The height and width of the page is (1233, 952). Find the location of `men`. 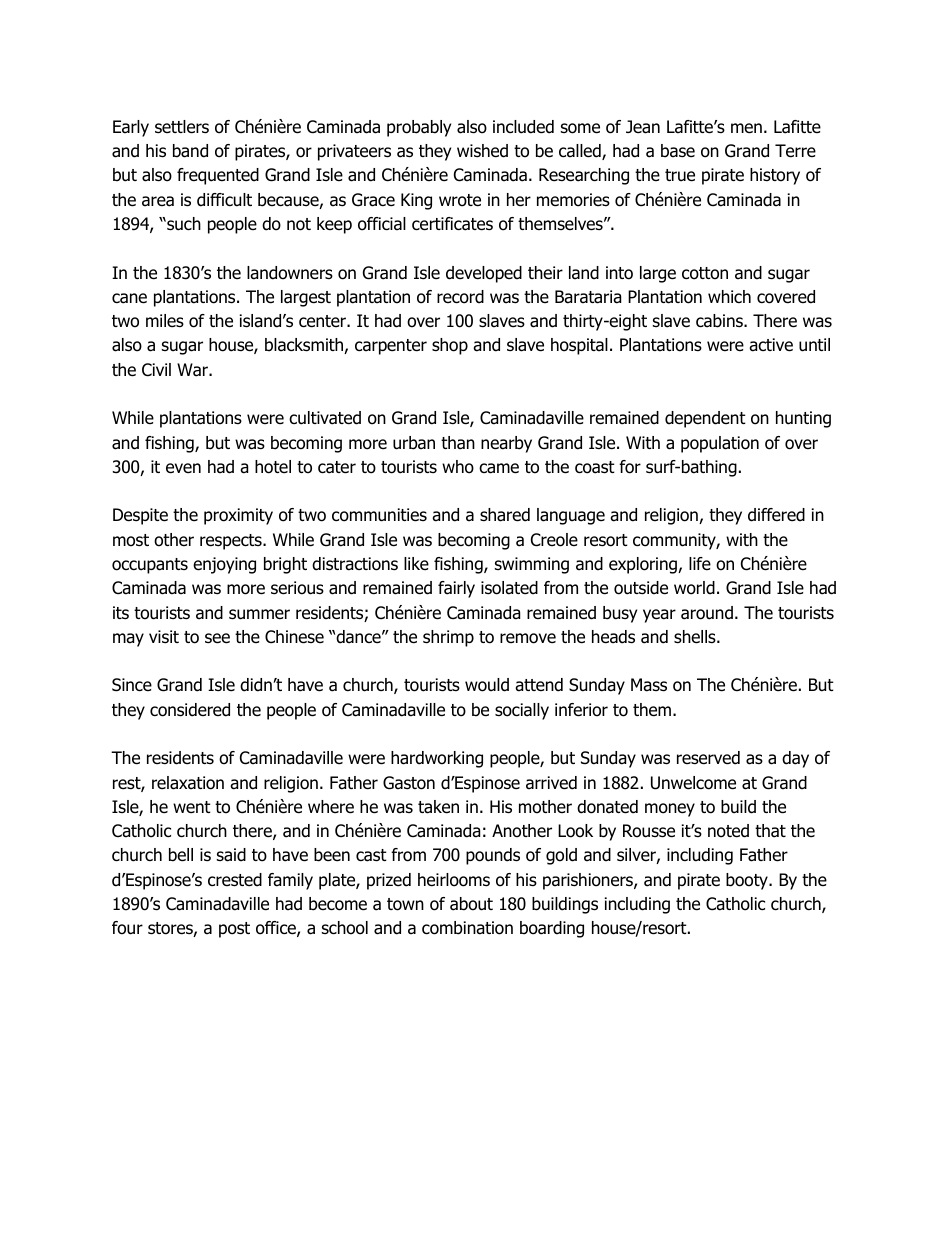

men is located at coordinates (746, 128).
